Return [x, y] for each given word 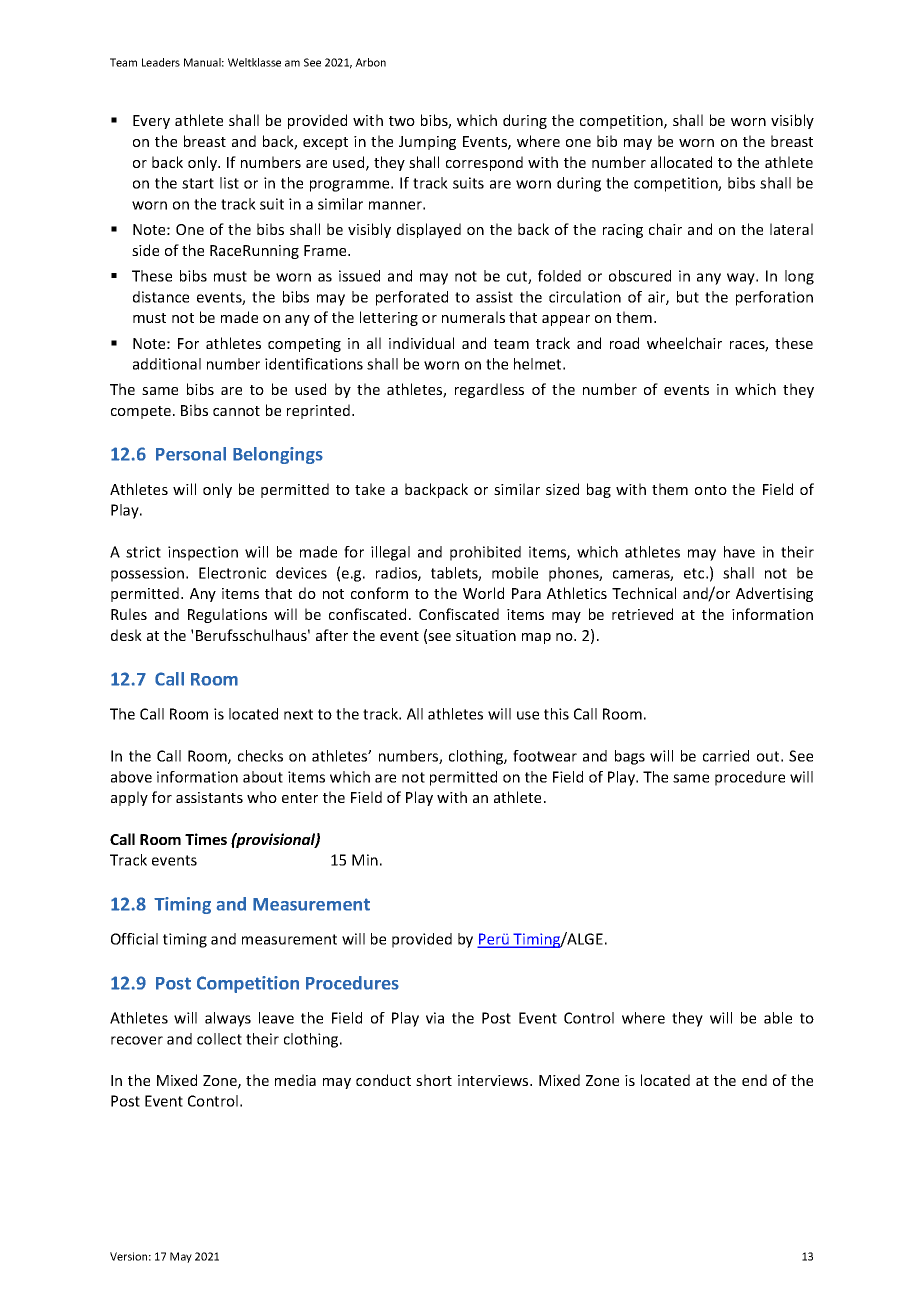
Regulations [227, 615]
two [402, 121]
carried [726, 756]
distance [161, 297]
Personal [191, 454]
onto [711, 490]
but [688, 297]
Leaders [161, 62]
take [370, 489]
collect [219, 1039]
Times [206, 839]
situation [486, 635]
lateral [791, 229]
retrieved [642, 614]
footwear [545, 756]
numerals [473, 317]
